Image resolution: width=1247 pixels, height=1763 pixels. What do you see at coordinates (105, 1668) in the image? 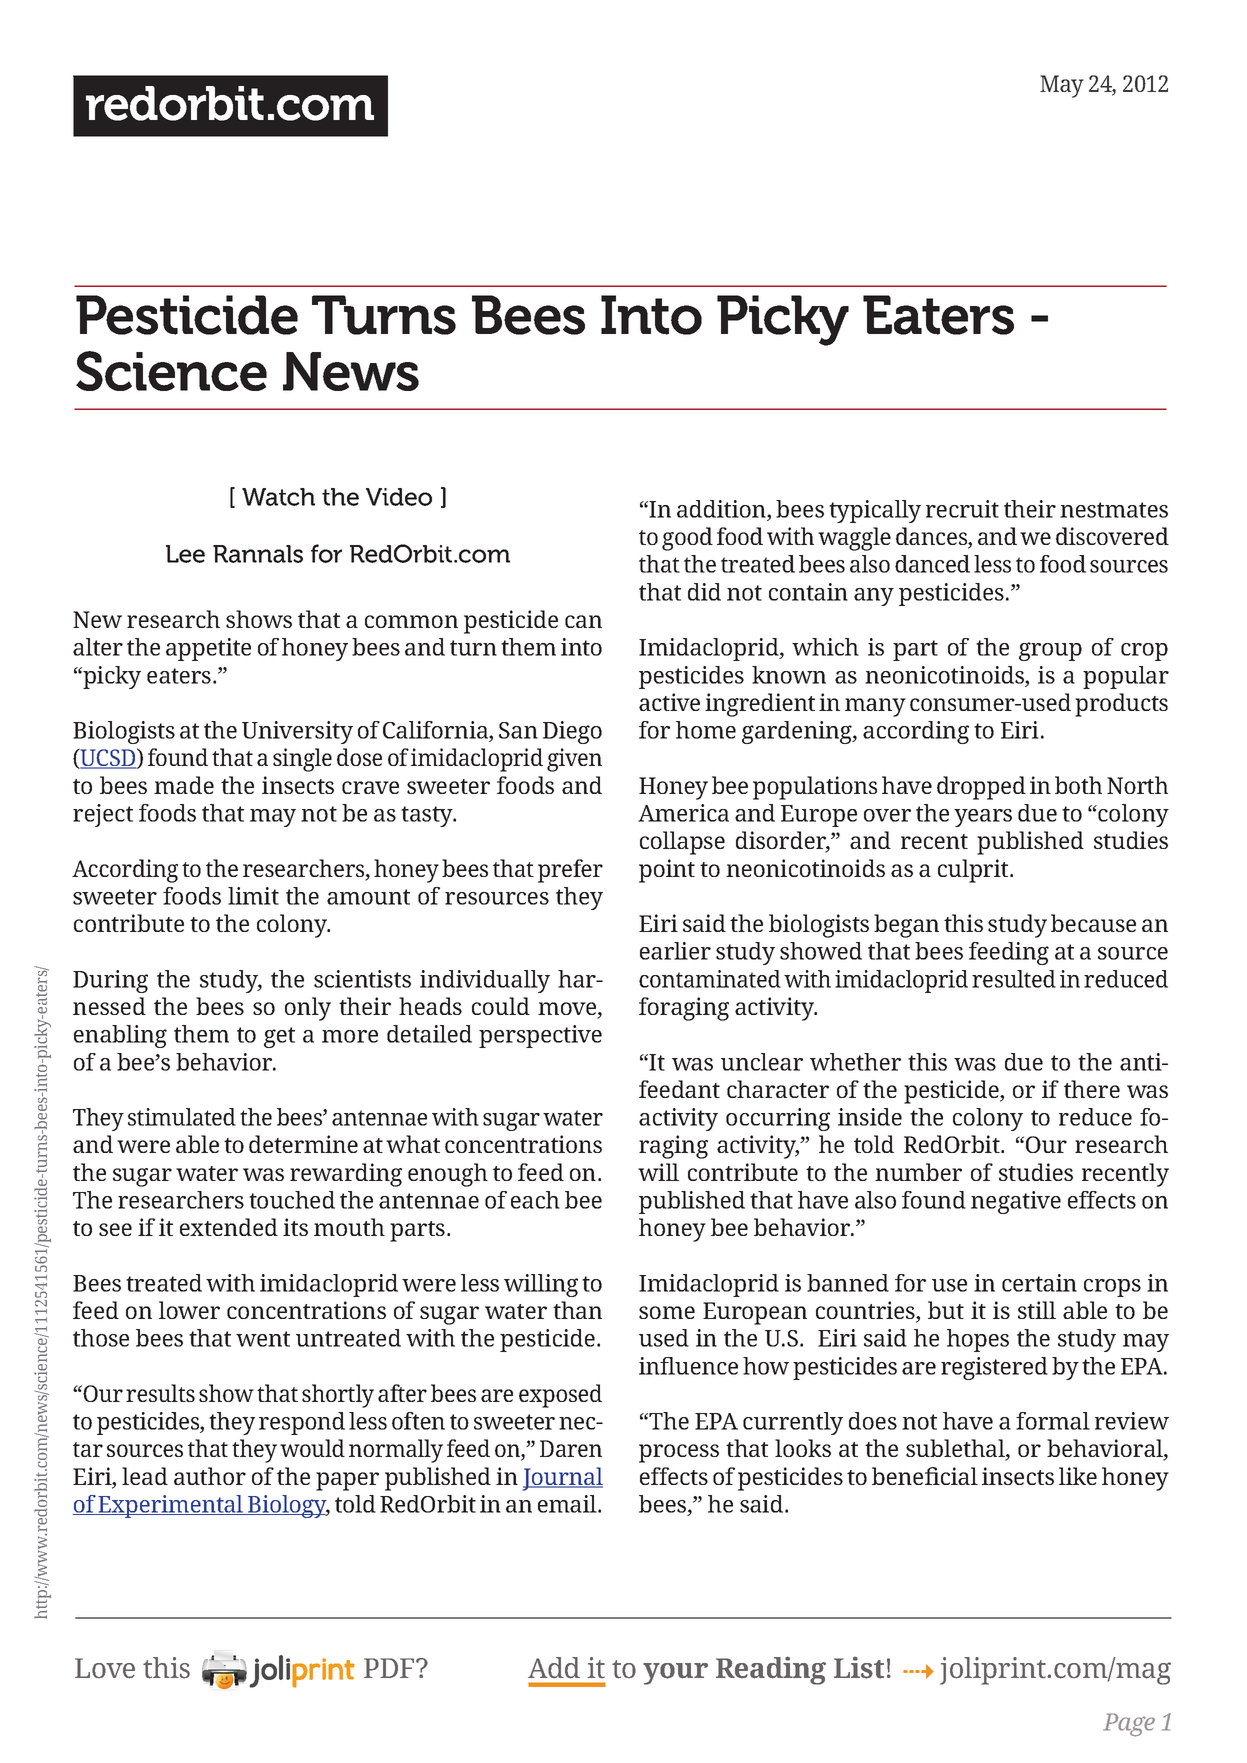
I see `Love` at bounding box center [105, 1668].
